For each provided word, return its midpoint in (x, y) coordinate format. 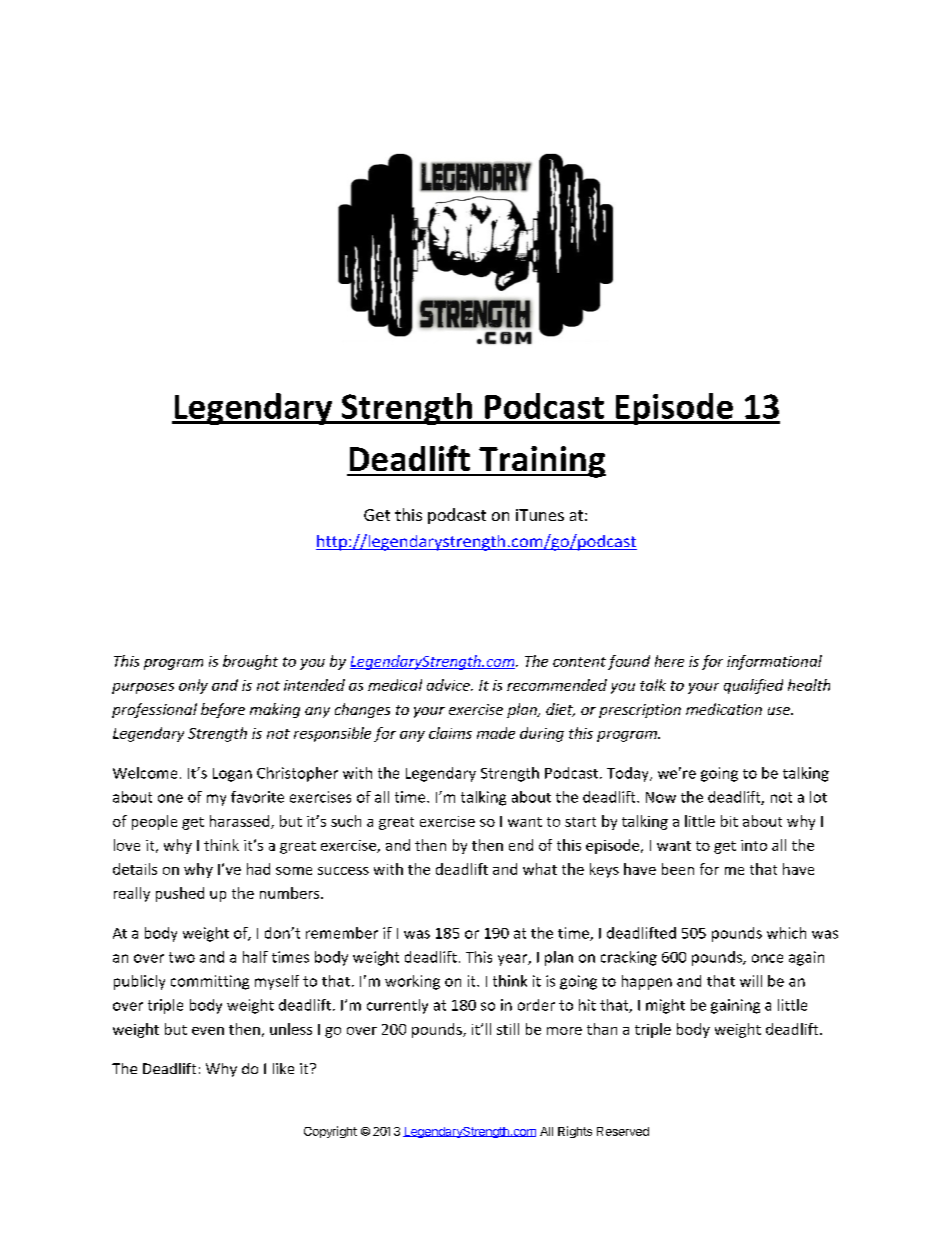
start (580, 822)
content (579, 662)
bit (729, 821)
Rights (575, 1132)
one (170, 798)
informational (774, 662)
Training (541, 462)
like (283, 1068)
